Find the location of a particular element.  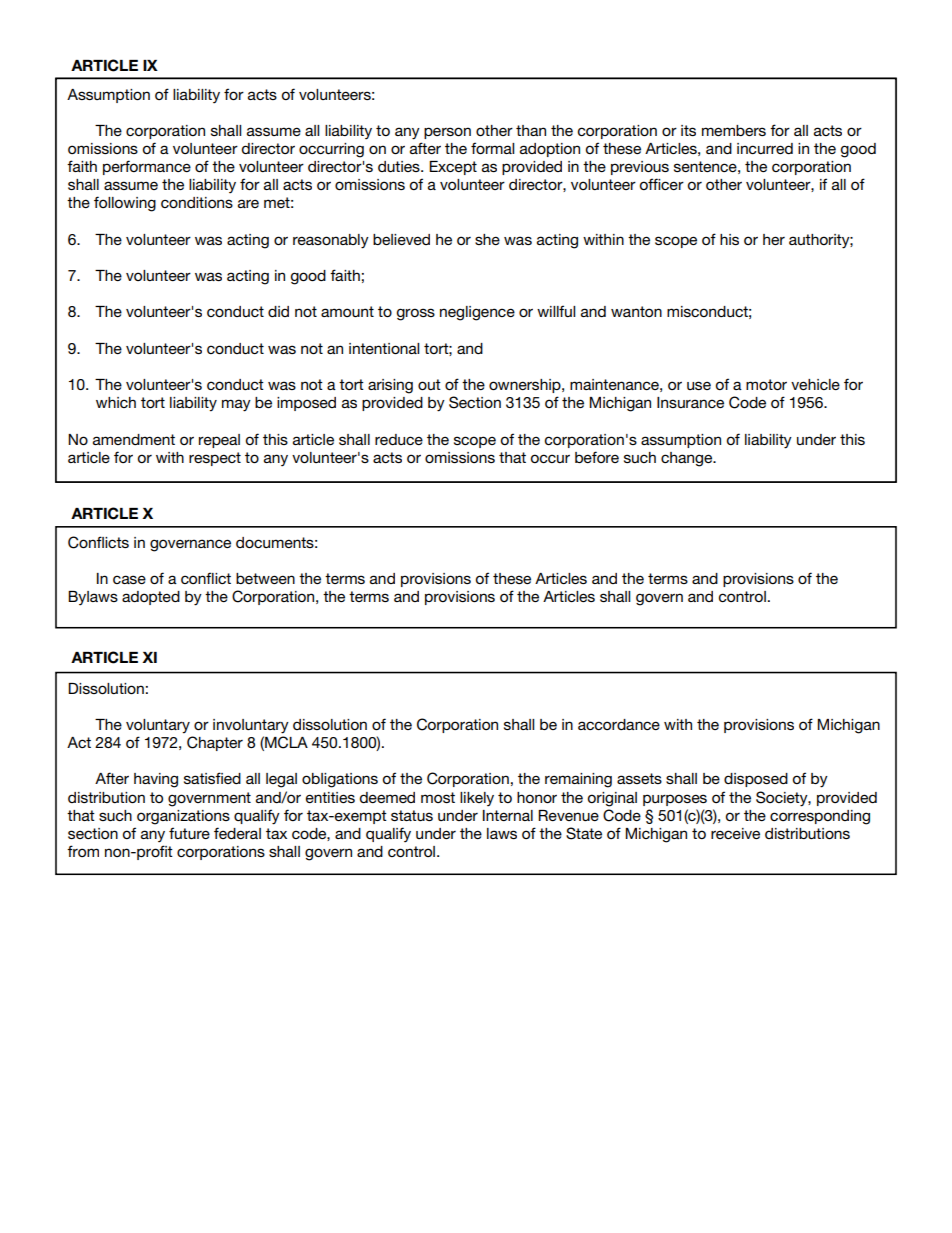

disposed is located at coordinates (756, 780).
